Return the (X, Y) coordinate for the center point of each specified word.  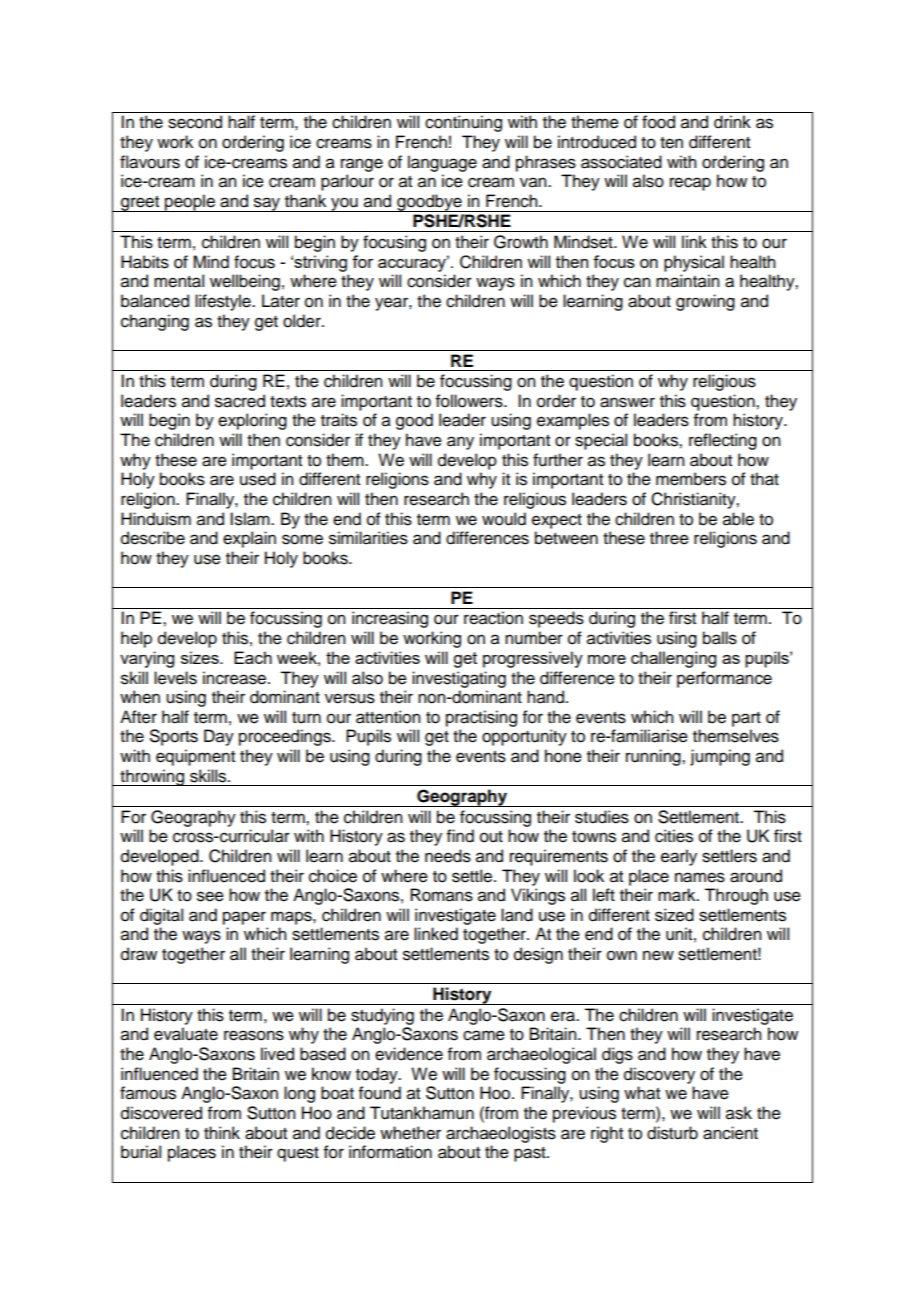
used (258, 479)
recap (690, 184)
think (222, 1132)
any (460, 443)
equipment (195, 757)
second (195, 122)
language (442, 163)
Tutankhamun (422, 1113)
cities (674, 836)
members (691, 479)
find (460, 836)
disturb (672, 1133)
